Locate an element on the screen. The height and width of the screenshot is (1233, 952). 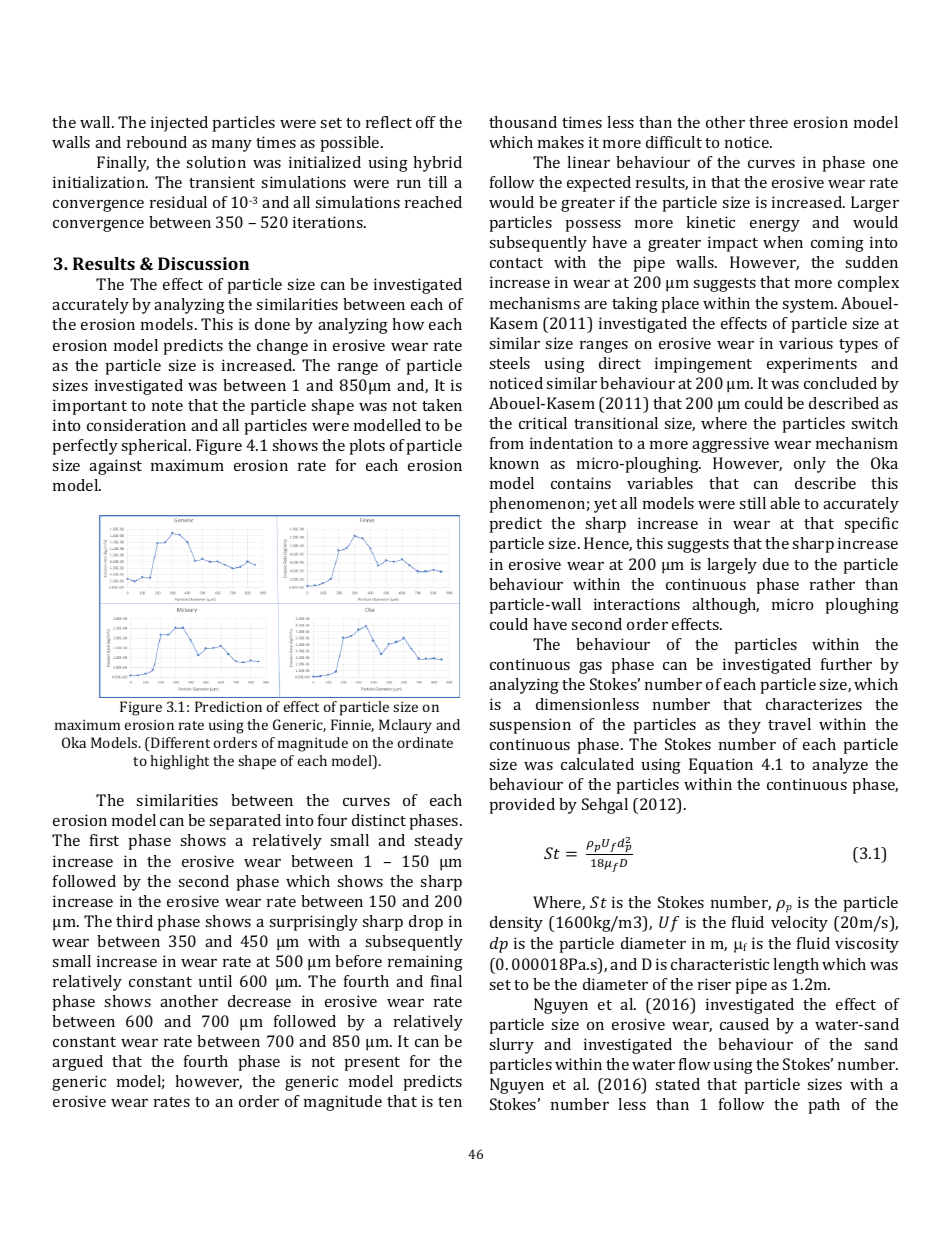
rebound is located at coordinates (157, 142).
